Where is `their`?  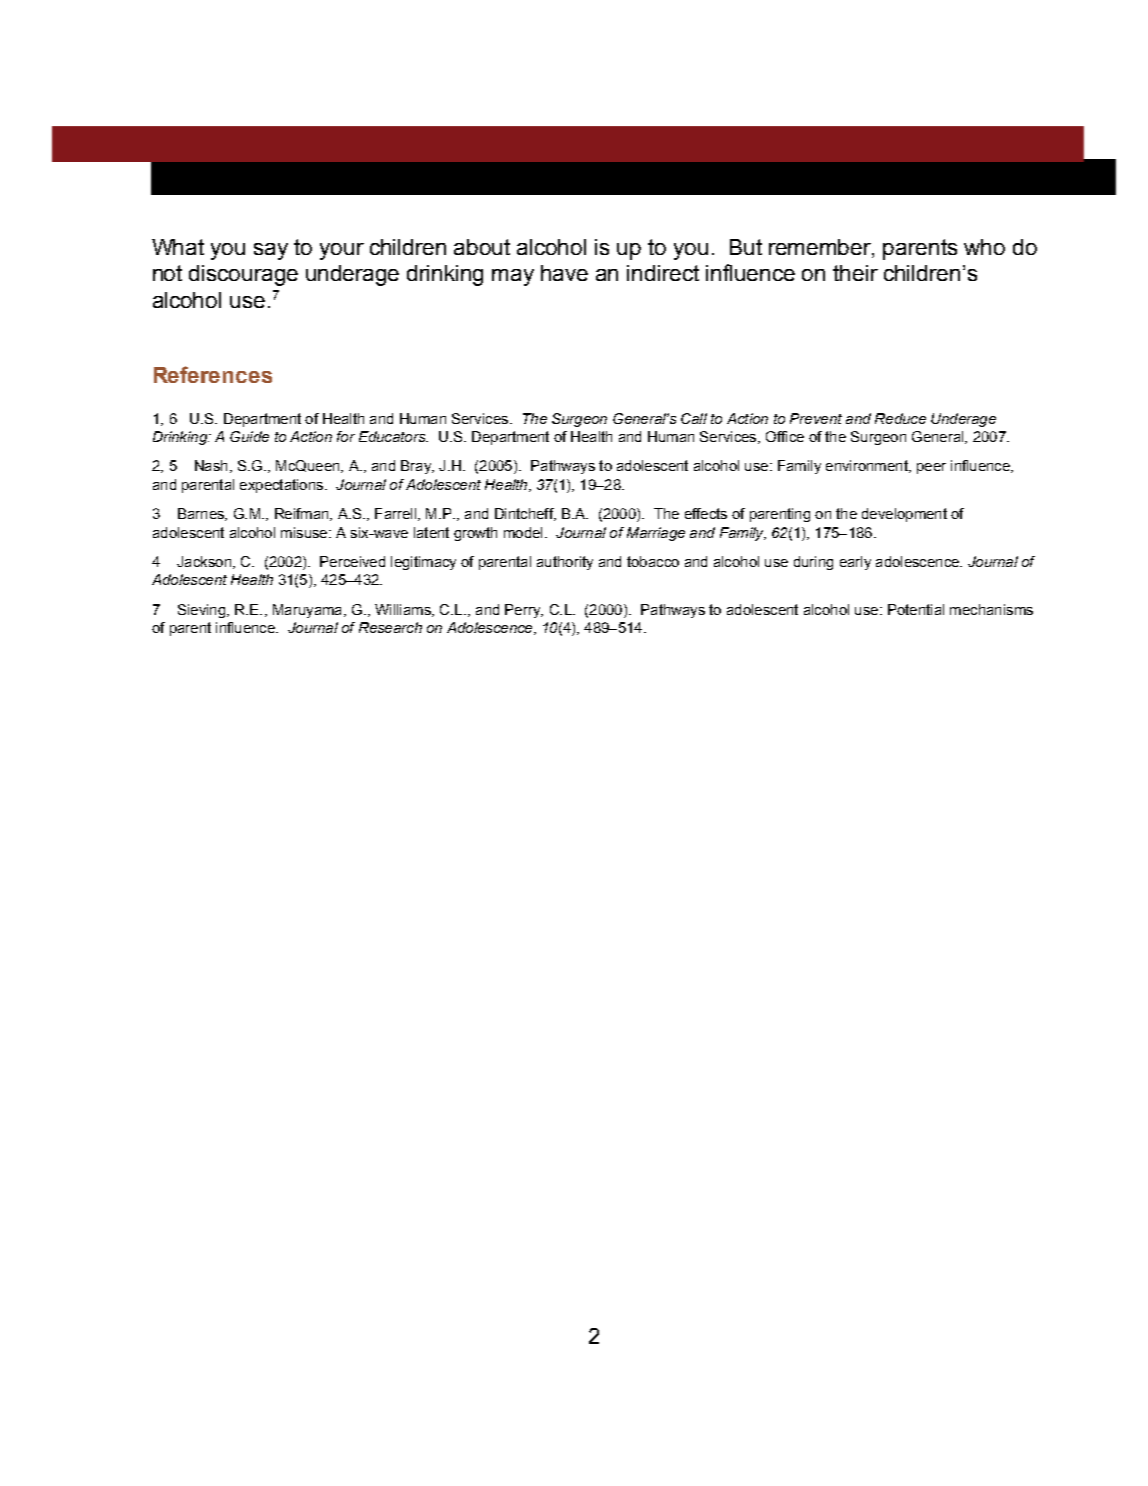 their is located at coordinates (855, 273).
